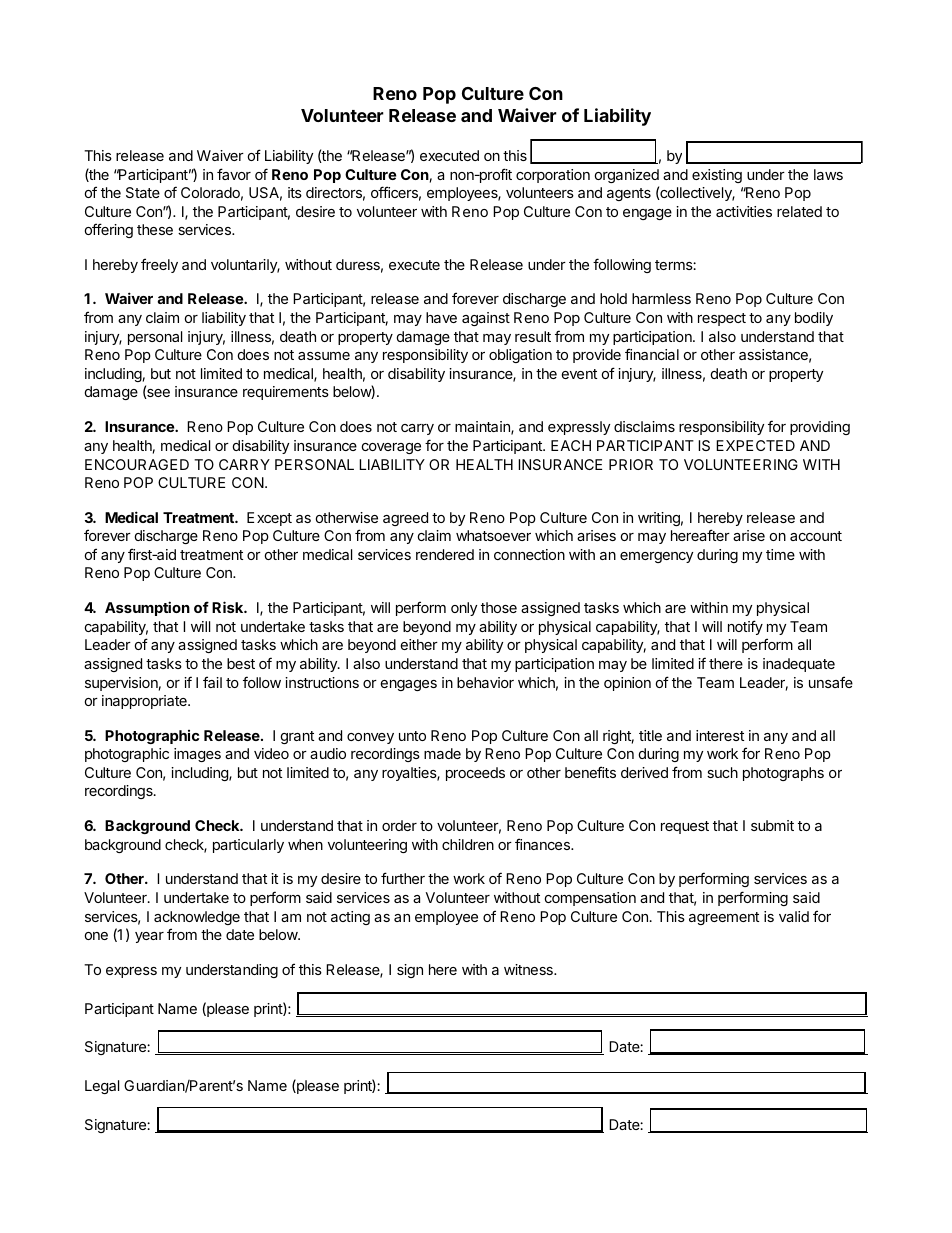 This page has height=1233, width=952. Describe the element at coordinates (143, 192) in the page. I see `State` at that location.
